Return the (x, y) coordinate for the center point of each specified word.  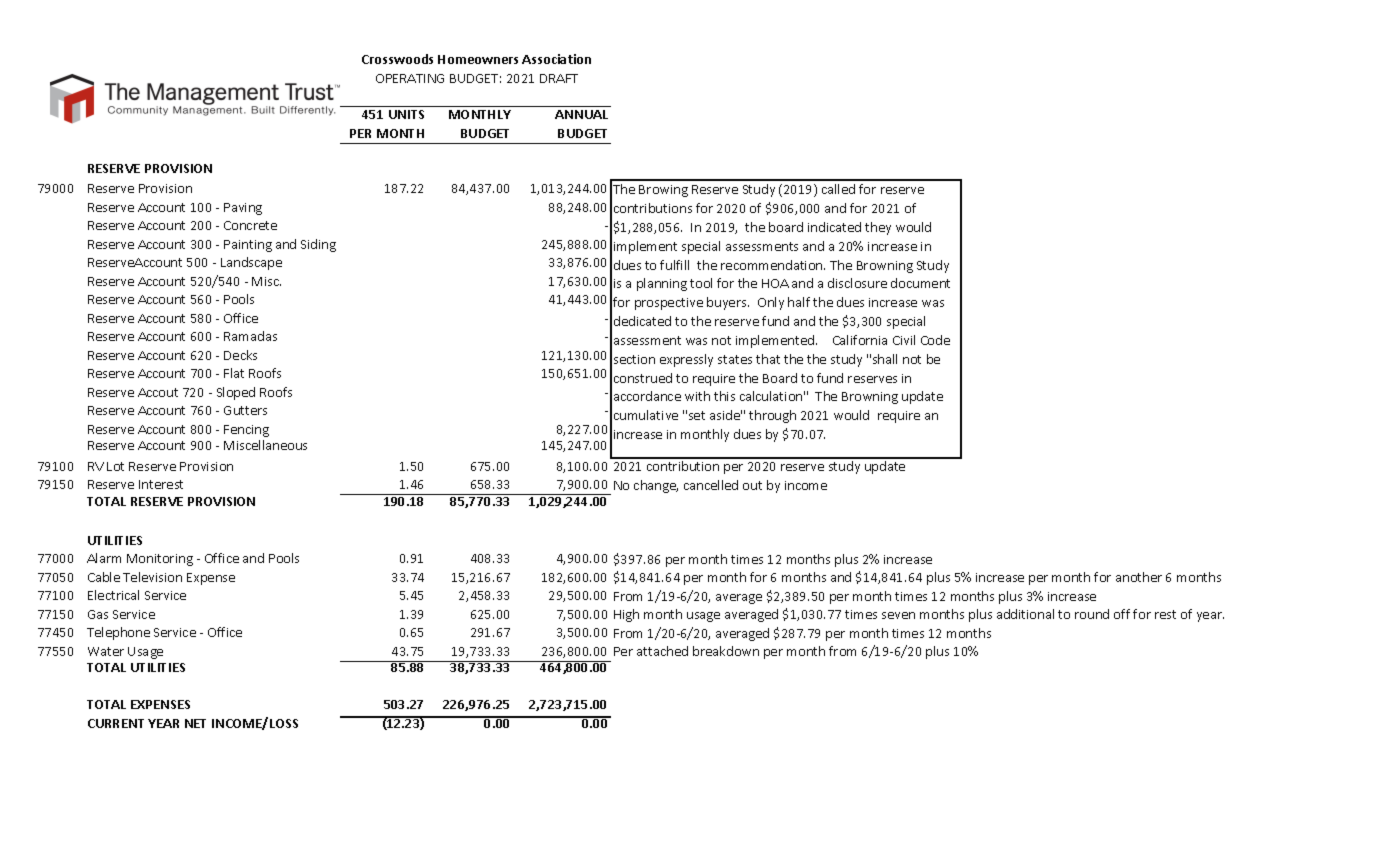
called (838, 189)
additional (1025, 614)
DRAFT (559, 78)
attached (662, 651)
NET (195, 723)
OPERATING (410, 78)
